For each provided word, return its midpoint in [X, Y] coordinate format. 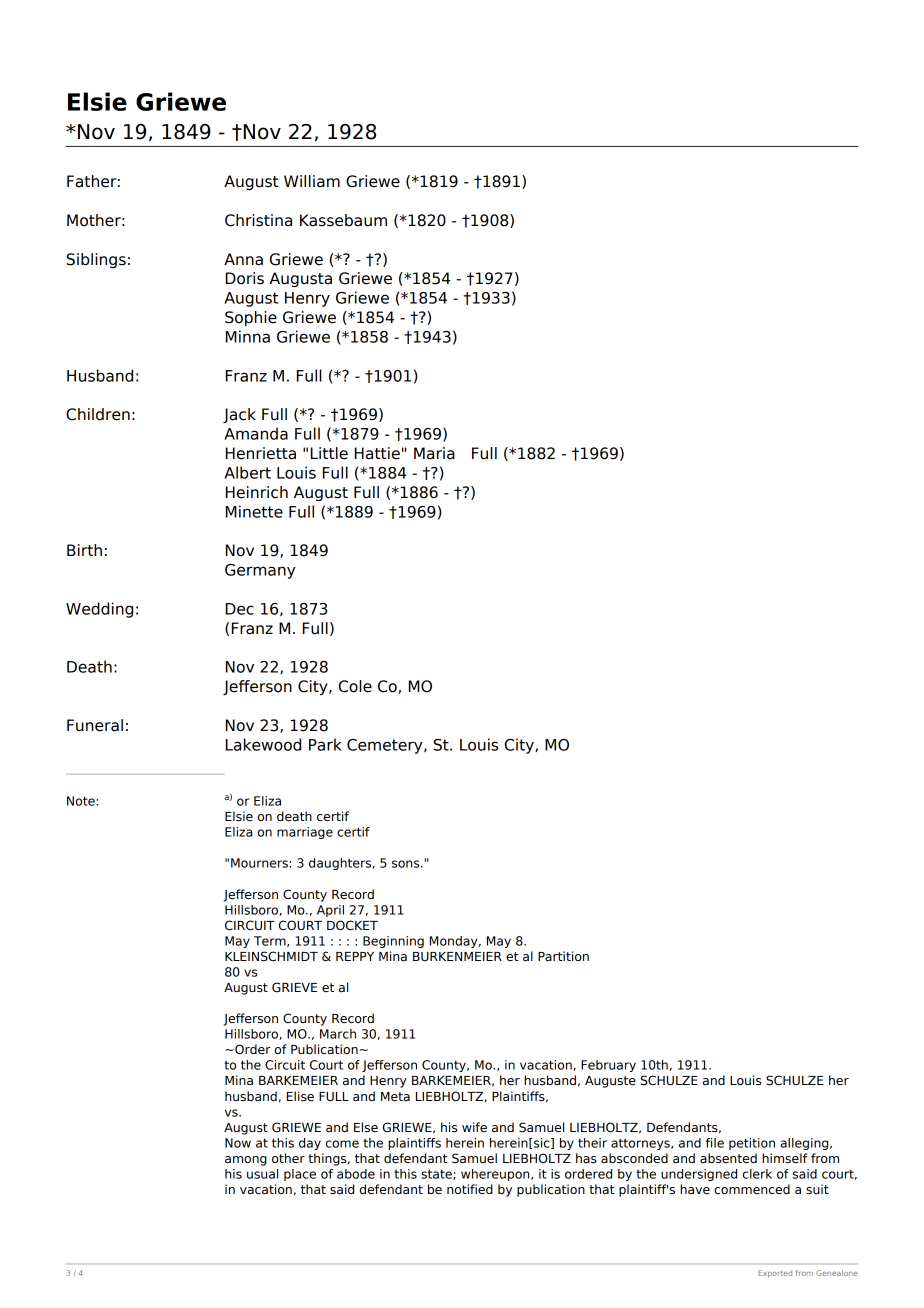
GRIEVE [294, 987]
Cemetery [386, 746]
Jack [239, 415]
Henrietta [261, 453]
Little [329, 453]
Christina [258, 220]
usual [262, 1174]
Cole [355, 686]
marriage [305, 833]
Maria [434, 453]
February [608, 1066]
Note [82, 801]
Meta [395, 1097]
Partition [563, 956]
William [312, 181]
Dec [240, 609]
